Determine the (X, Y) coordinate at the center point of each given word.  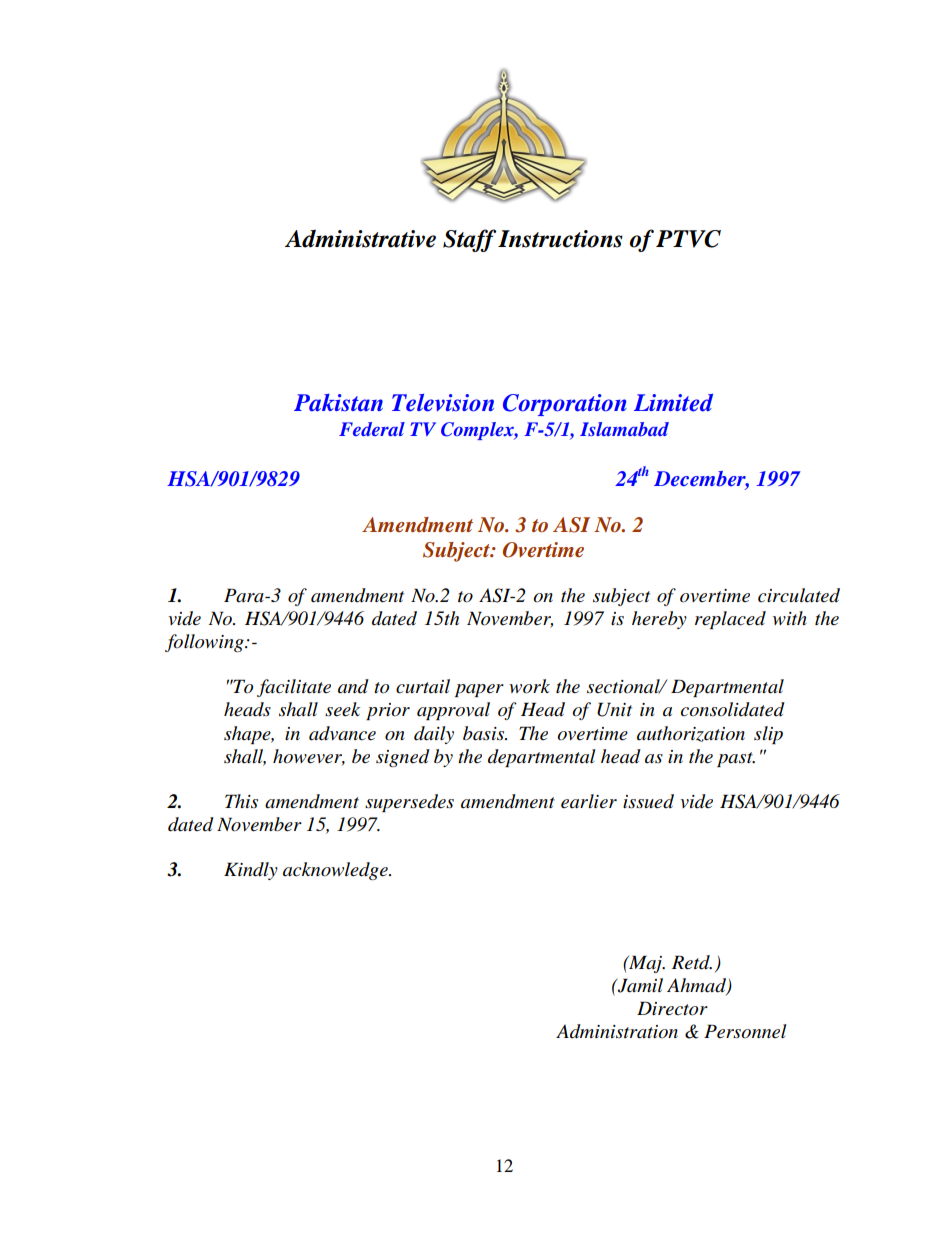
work (529, 686)
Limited (673, 403)
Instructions (560, 239)
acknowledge (336, 871)
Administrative (360, 238)
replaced (730, 620)
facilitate (294, 688)
